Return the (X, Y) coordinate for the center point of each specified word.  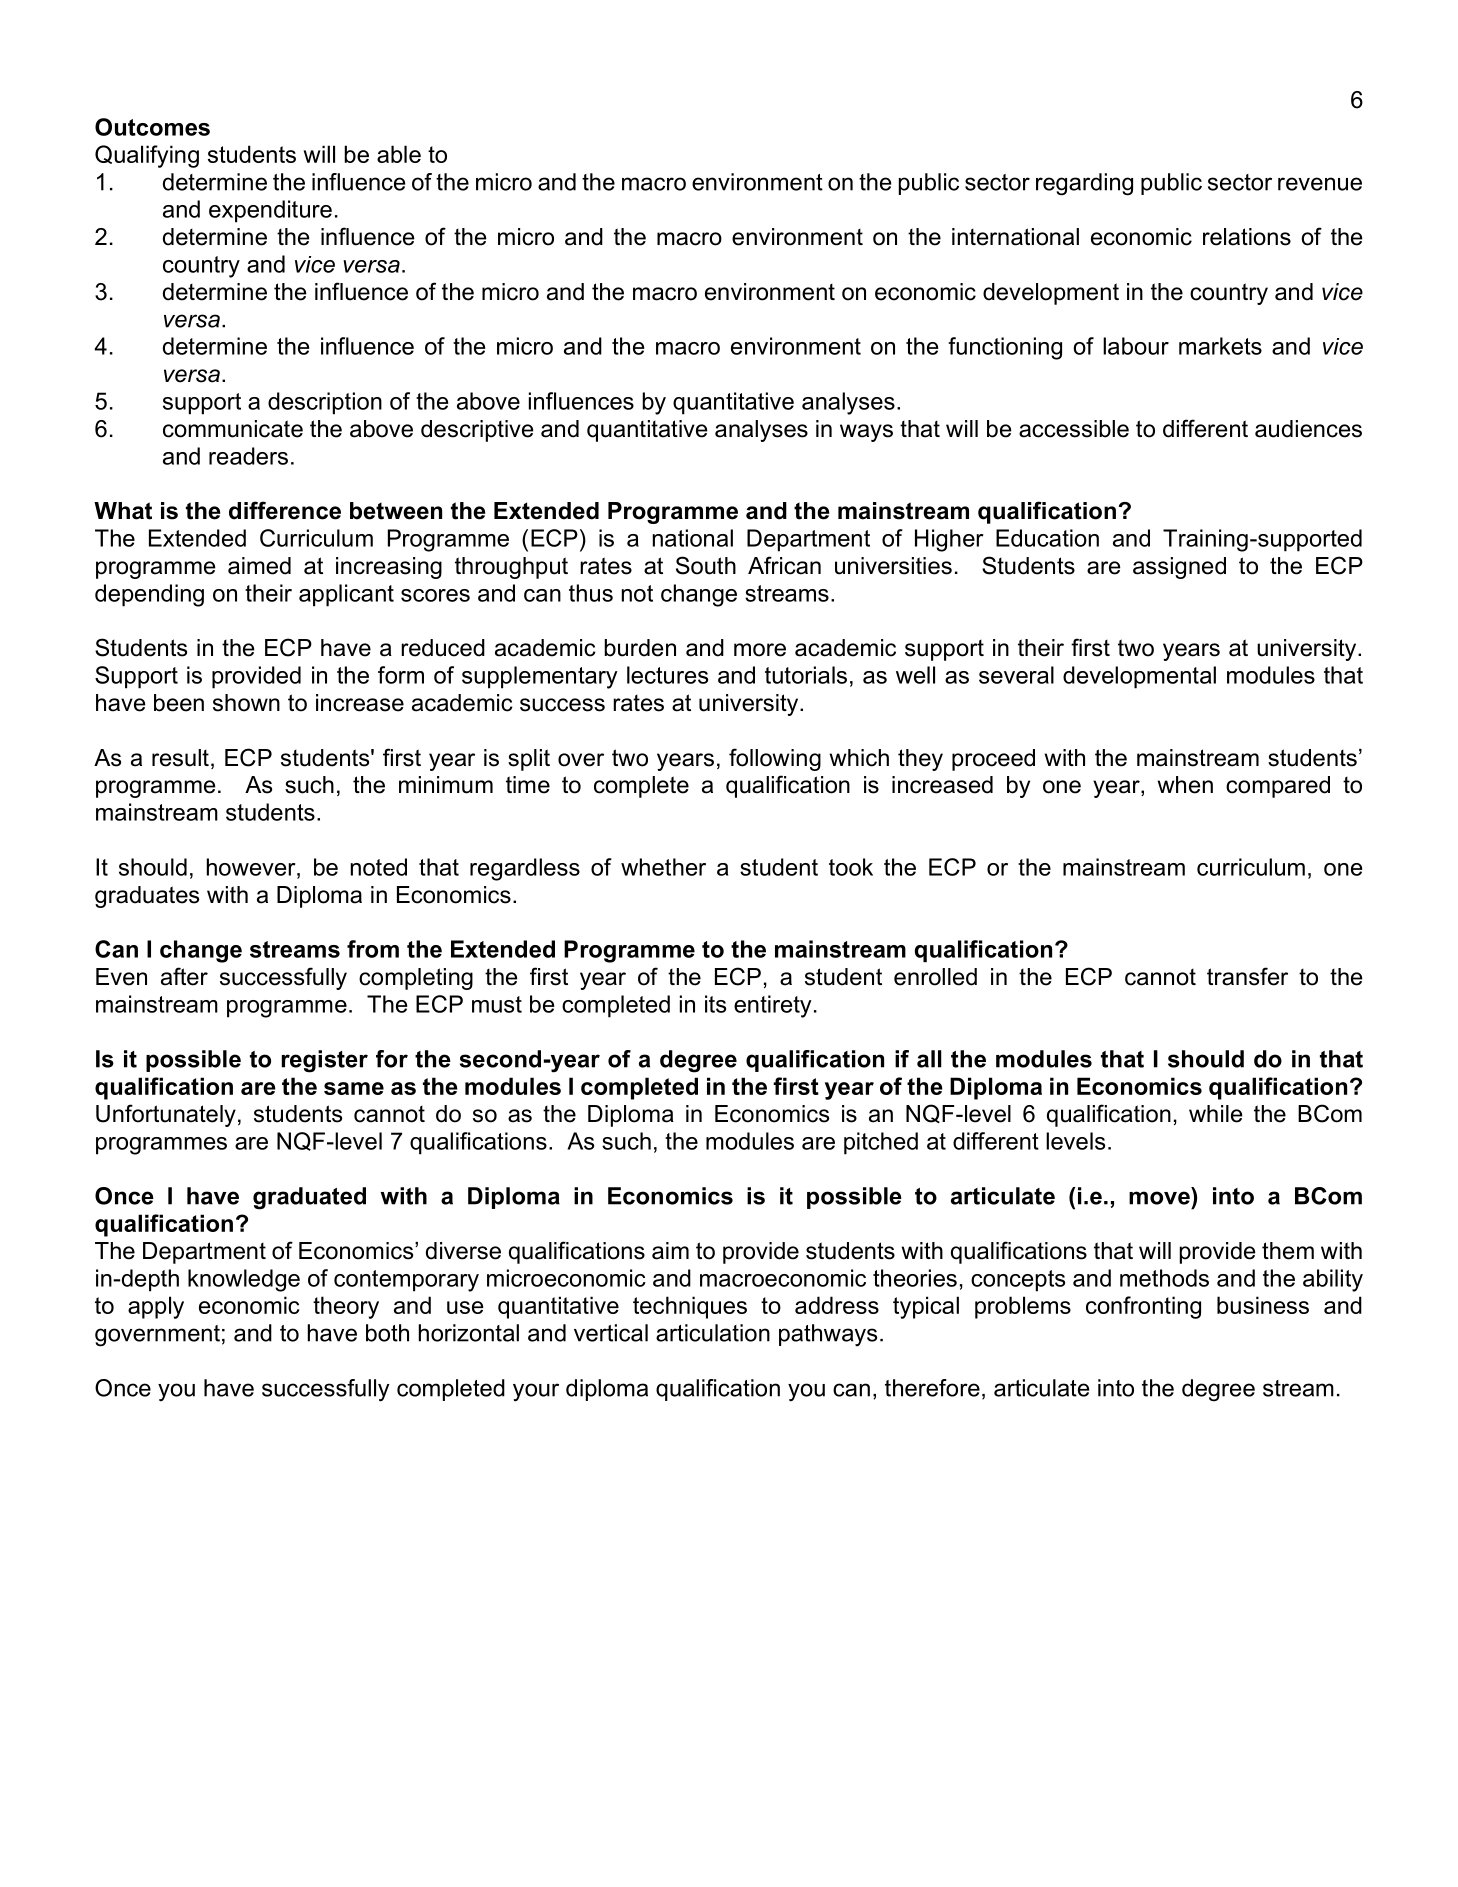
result (180, 758)
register (325, 1061)
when (1185, 785)
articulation (713, 1333)
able (399, 154)
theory (346, 1307)
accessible (1074, 429)
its (715, 1004)
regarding (1084, 184)
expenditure (270, 211)
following (775, 759)
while (1216, 1114)
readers (248, 456)
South (706, 565)
